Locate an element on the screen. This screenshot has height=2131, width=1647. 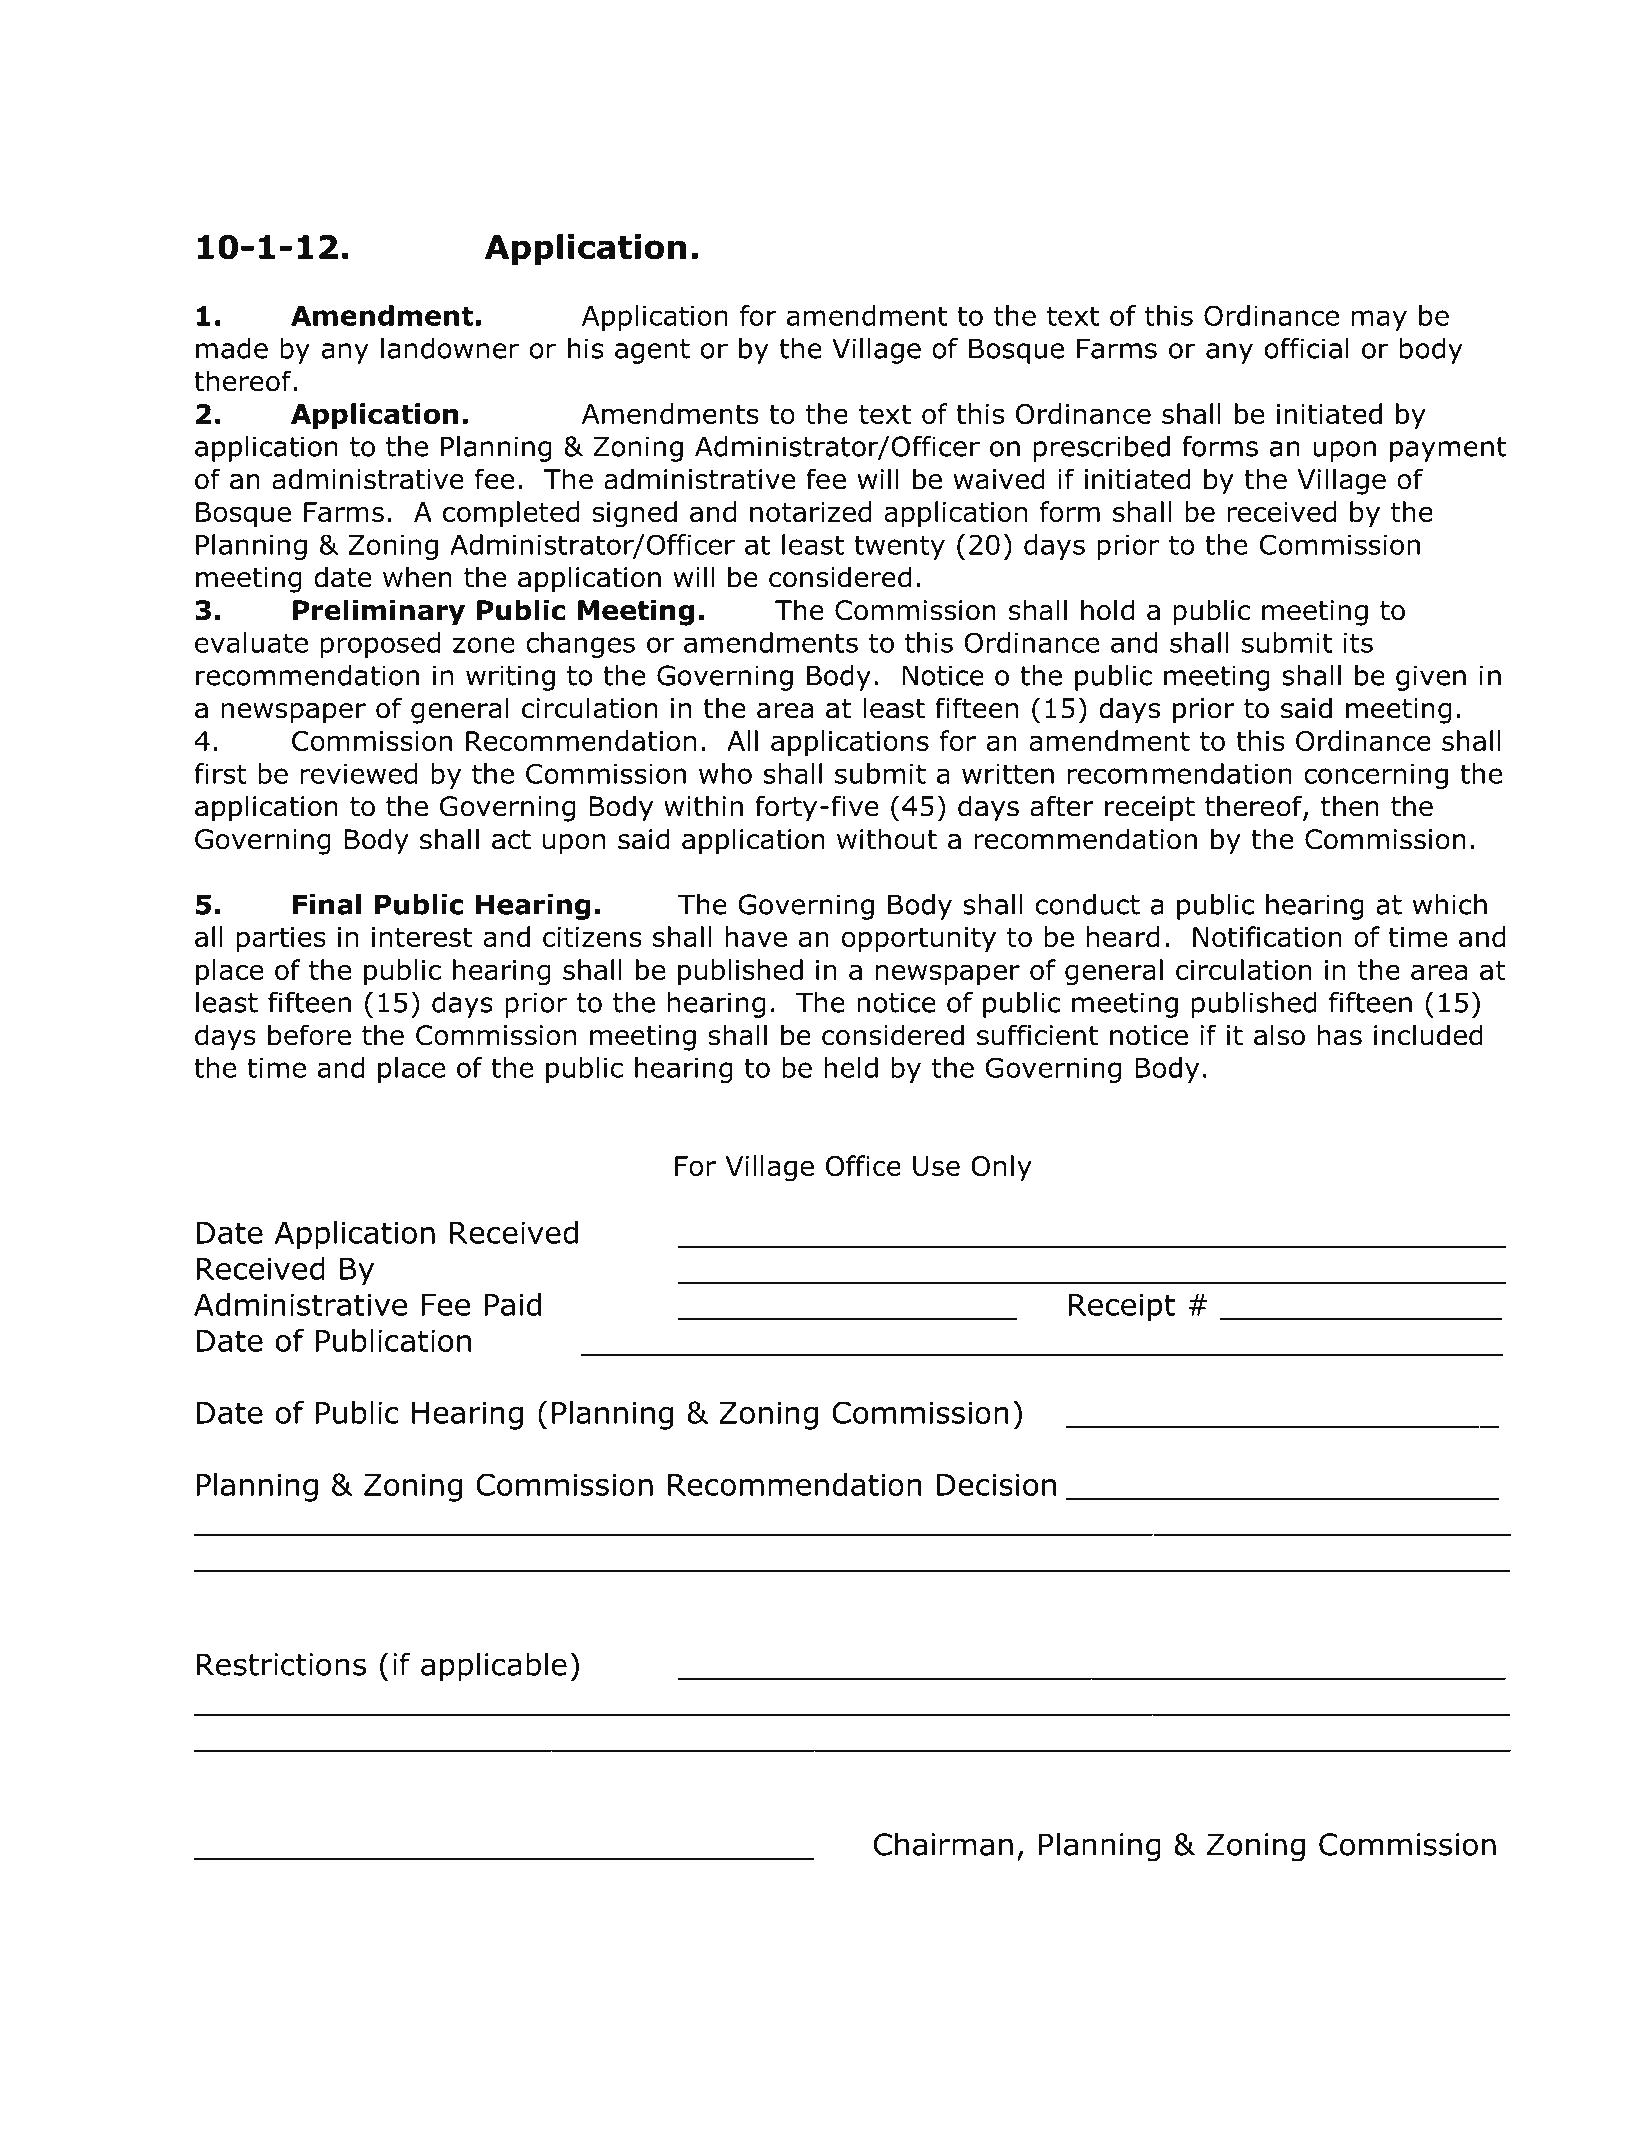
Restrictions is located at coordinates (281, 1664).
